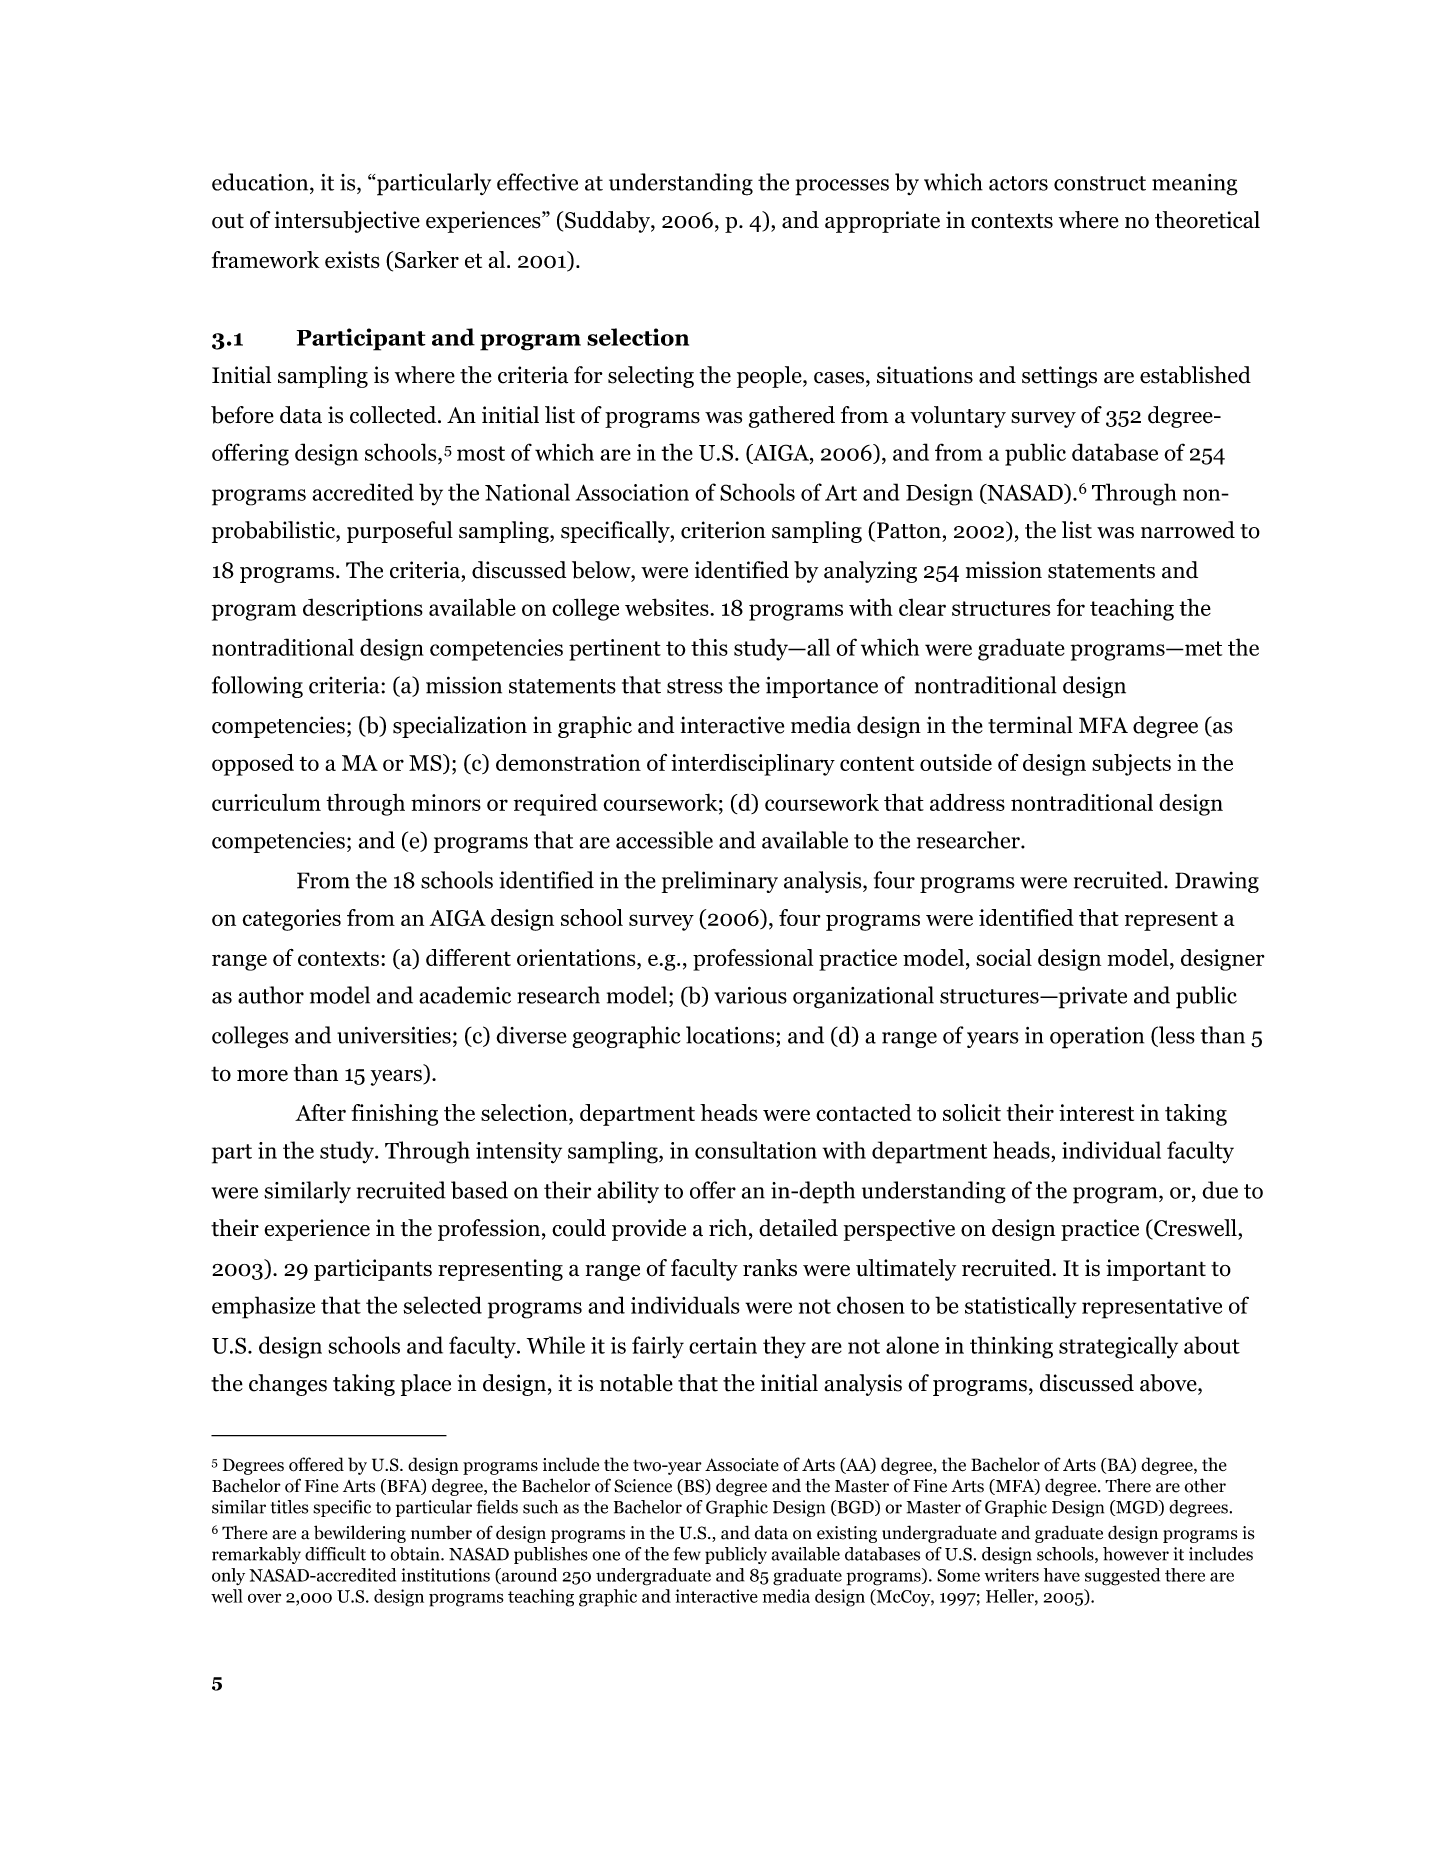  Describe the element at coordinates (320, 1112) in the document. I see `After` at that location.
